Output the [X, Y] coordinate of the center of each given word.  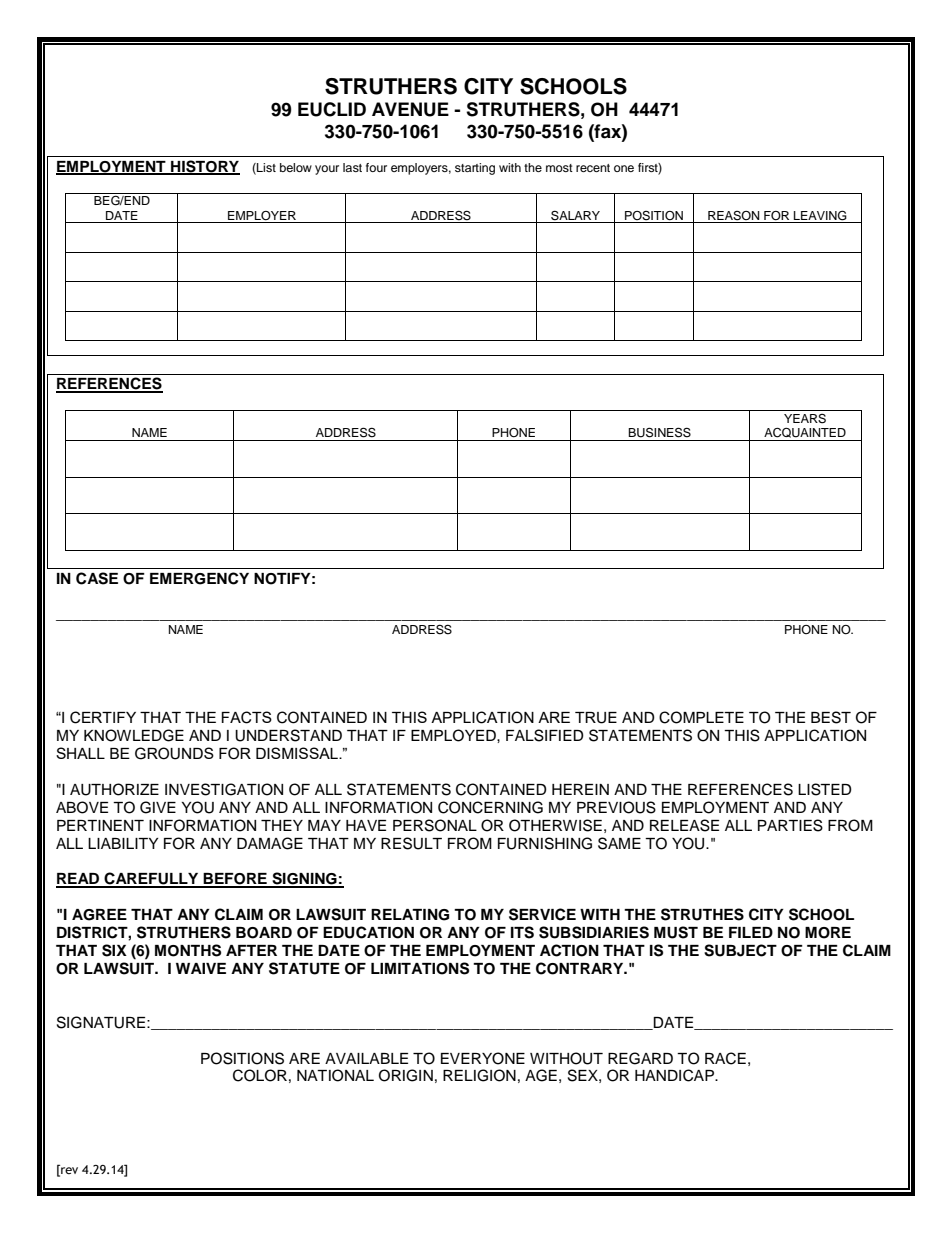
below [296, 167]
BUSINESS [659, 432]
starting [475, 169]
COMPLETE [701, 717]
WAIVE [201, 968]
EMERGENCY [199, 578]
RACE [725, 1058]
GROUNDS [174, 753]
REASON [734, 216]
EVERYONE [483, 1058]
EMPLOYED [454, 735]
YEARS [805, 419]
